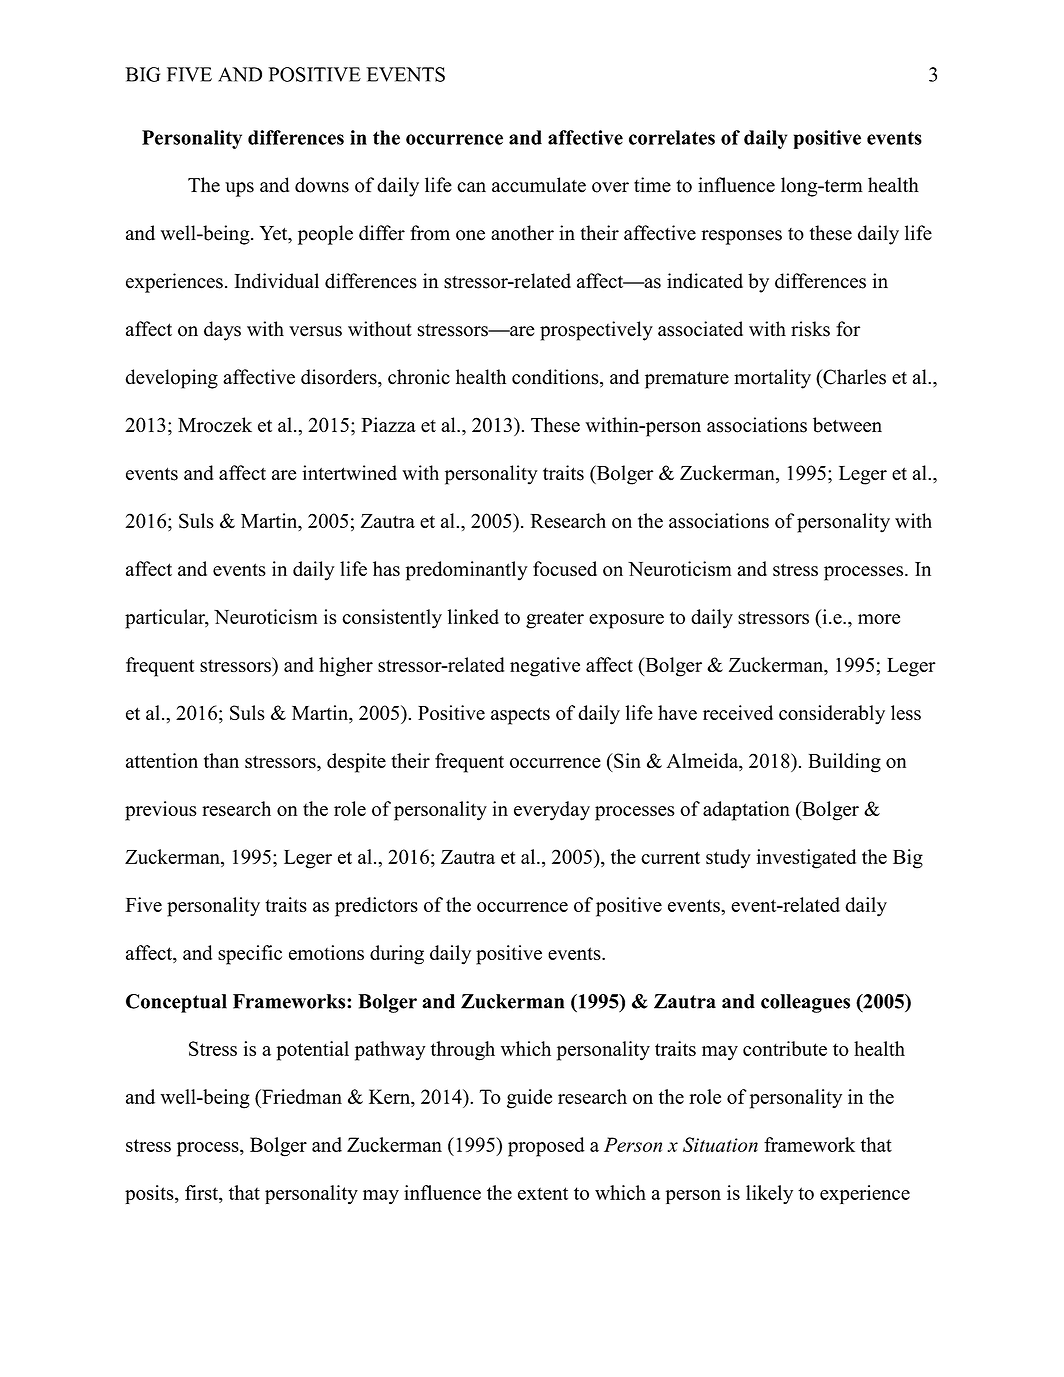 The image size is (1064, 1377). Describe the element at coordinates (546, 1147) in the screenshot. I see `proposed` at that location.
